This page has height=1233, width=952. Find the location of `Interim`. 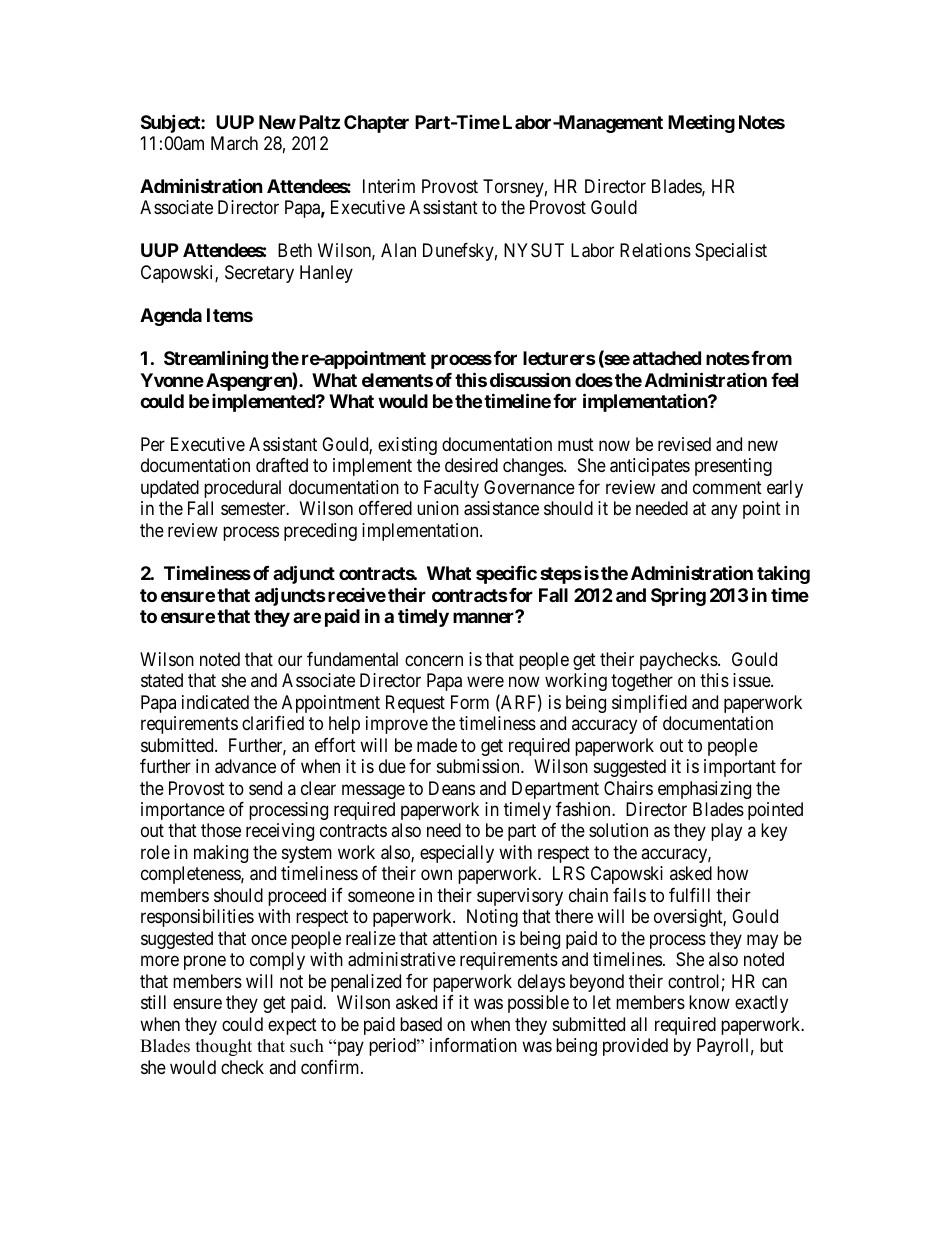

Interim is located at coordinates (389, 186).
